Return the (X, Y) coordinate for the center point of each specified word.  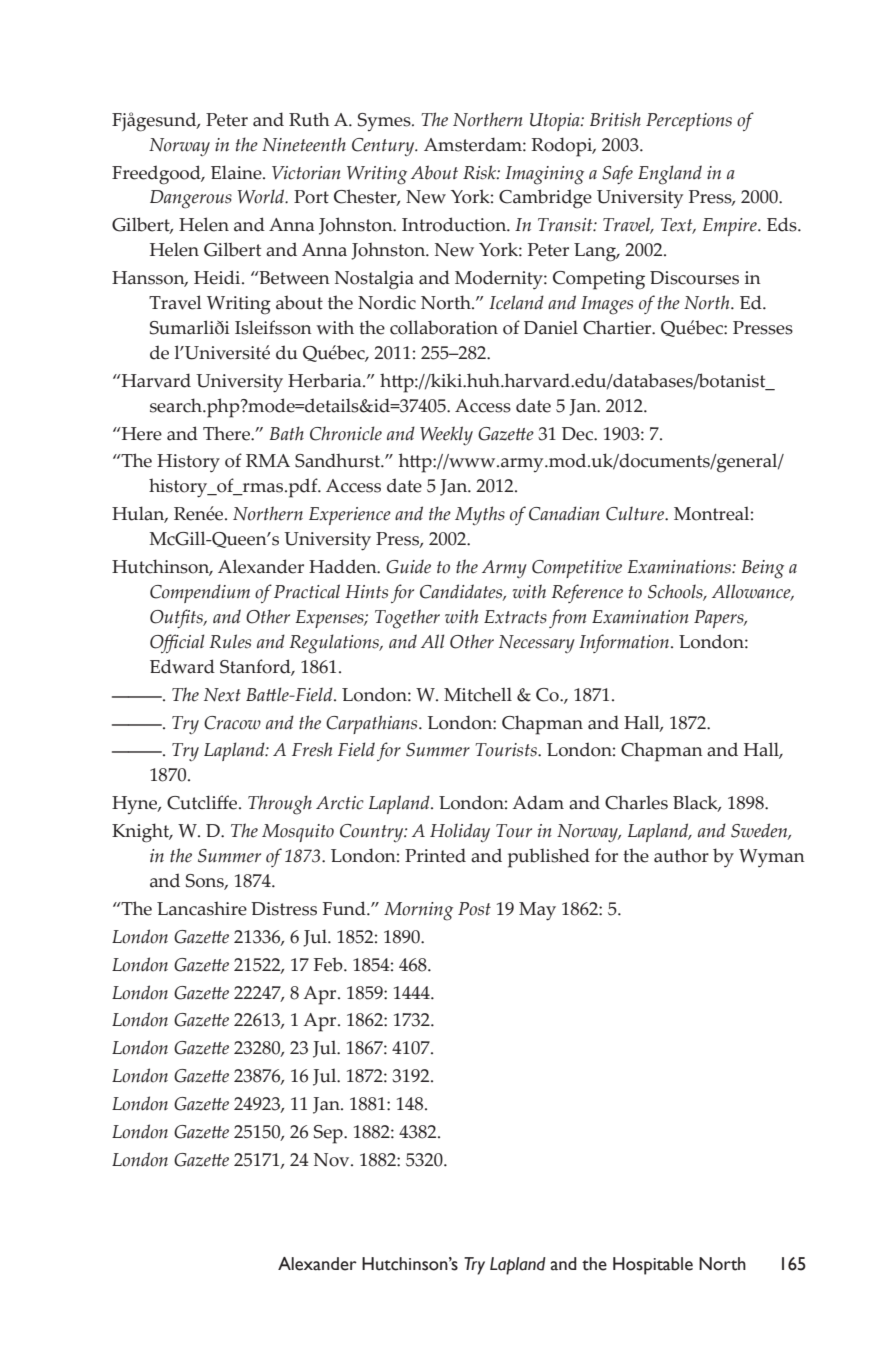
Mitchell (478, 694)
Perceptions (689, 122)
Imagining (544, 175)
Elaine (237, 172)
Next (222, 695)
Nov (333, 1160)
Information (624, 643)
